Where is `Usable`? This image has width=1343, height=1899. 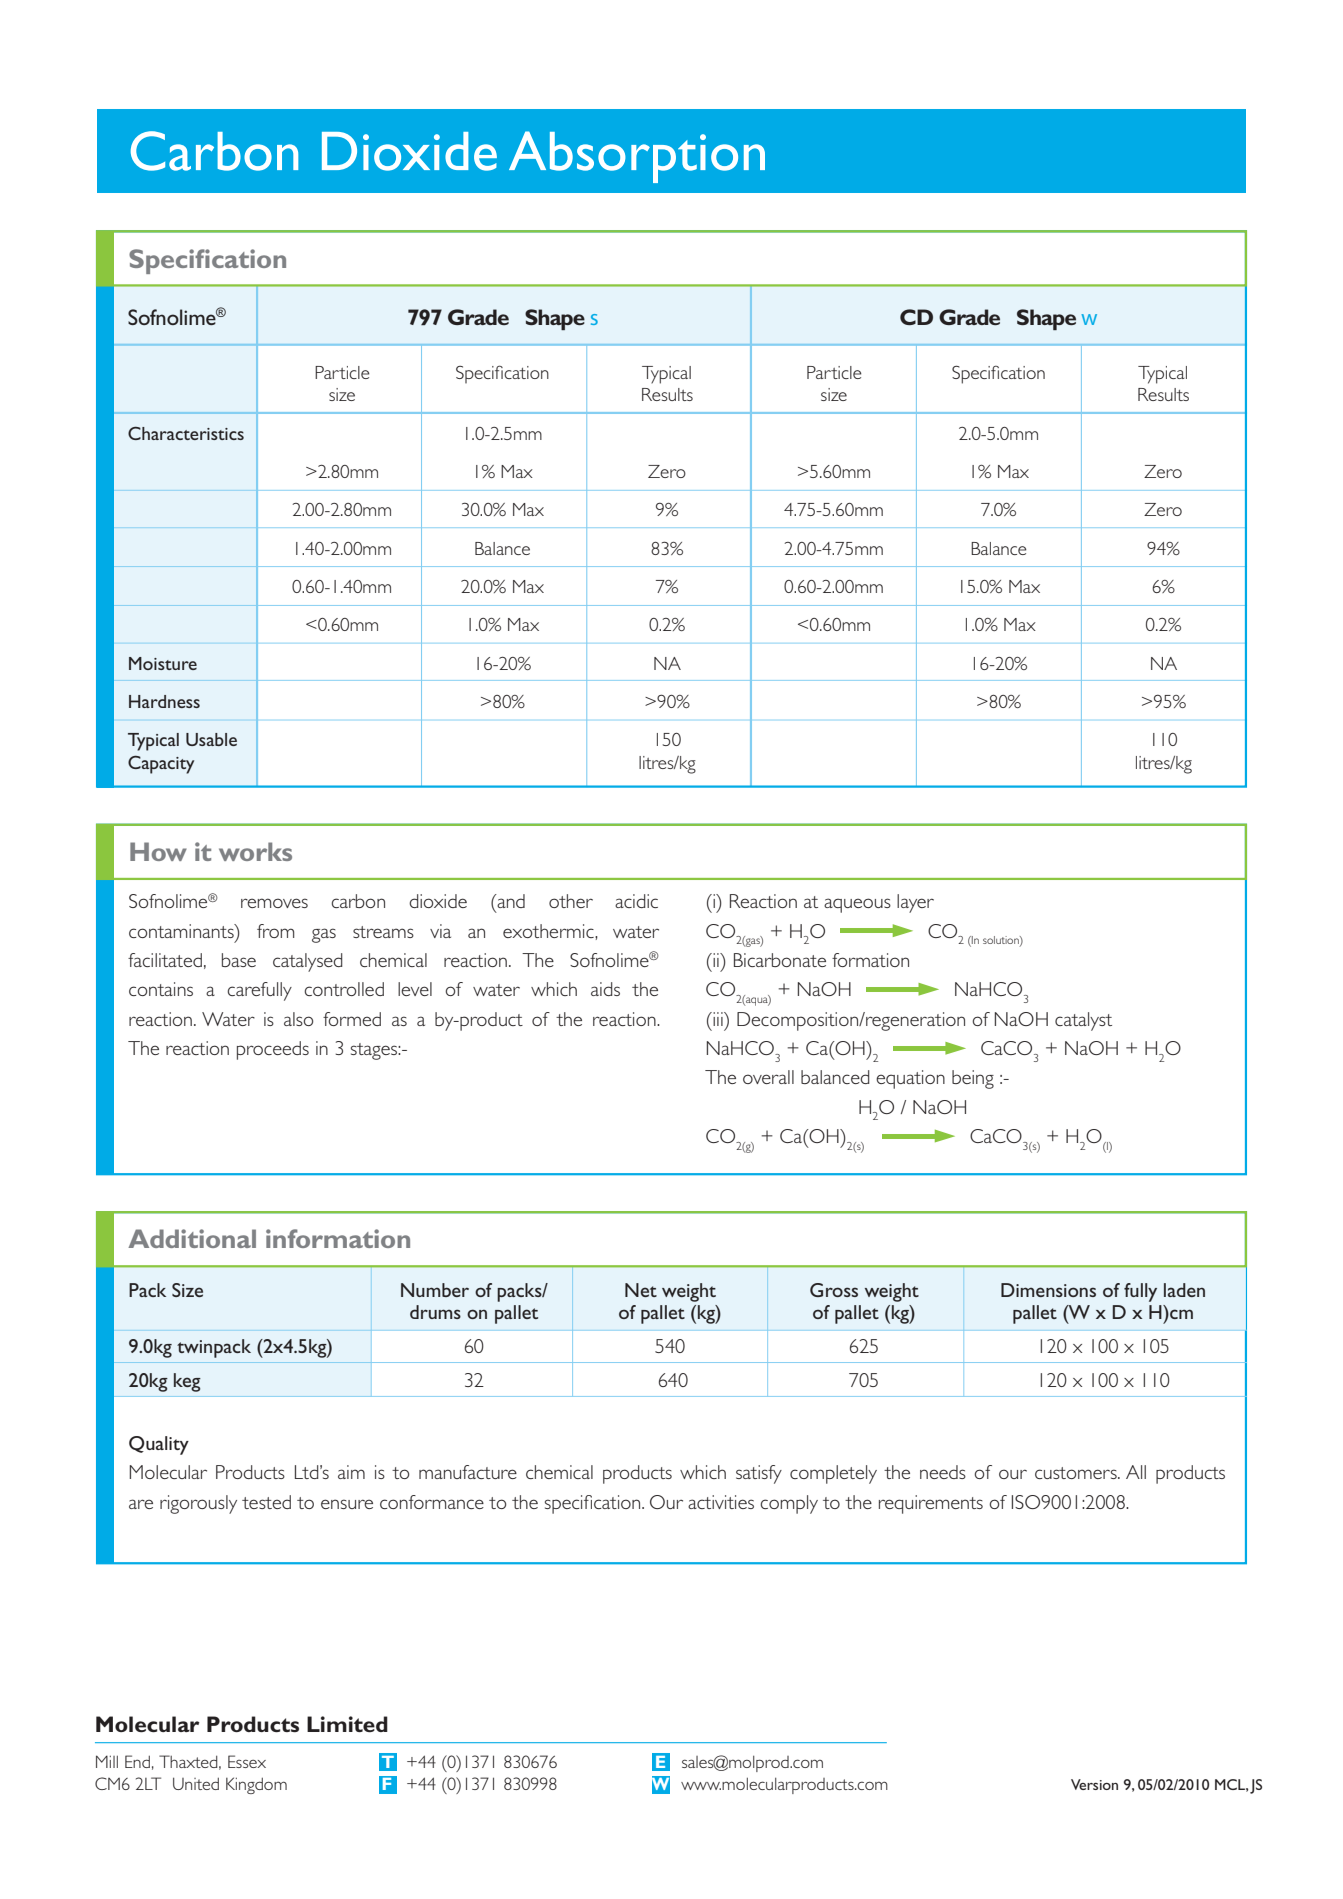
Usable is located at coordinates (211, 739).
